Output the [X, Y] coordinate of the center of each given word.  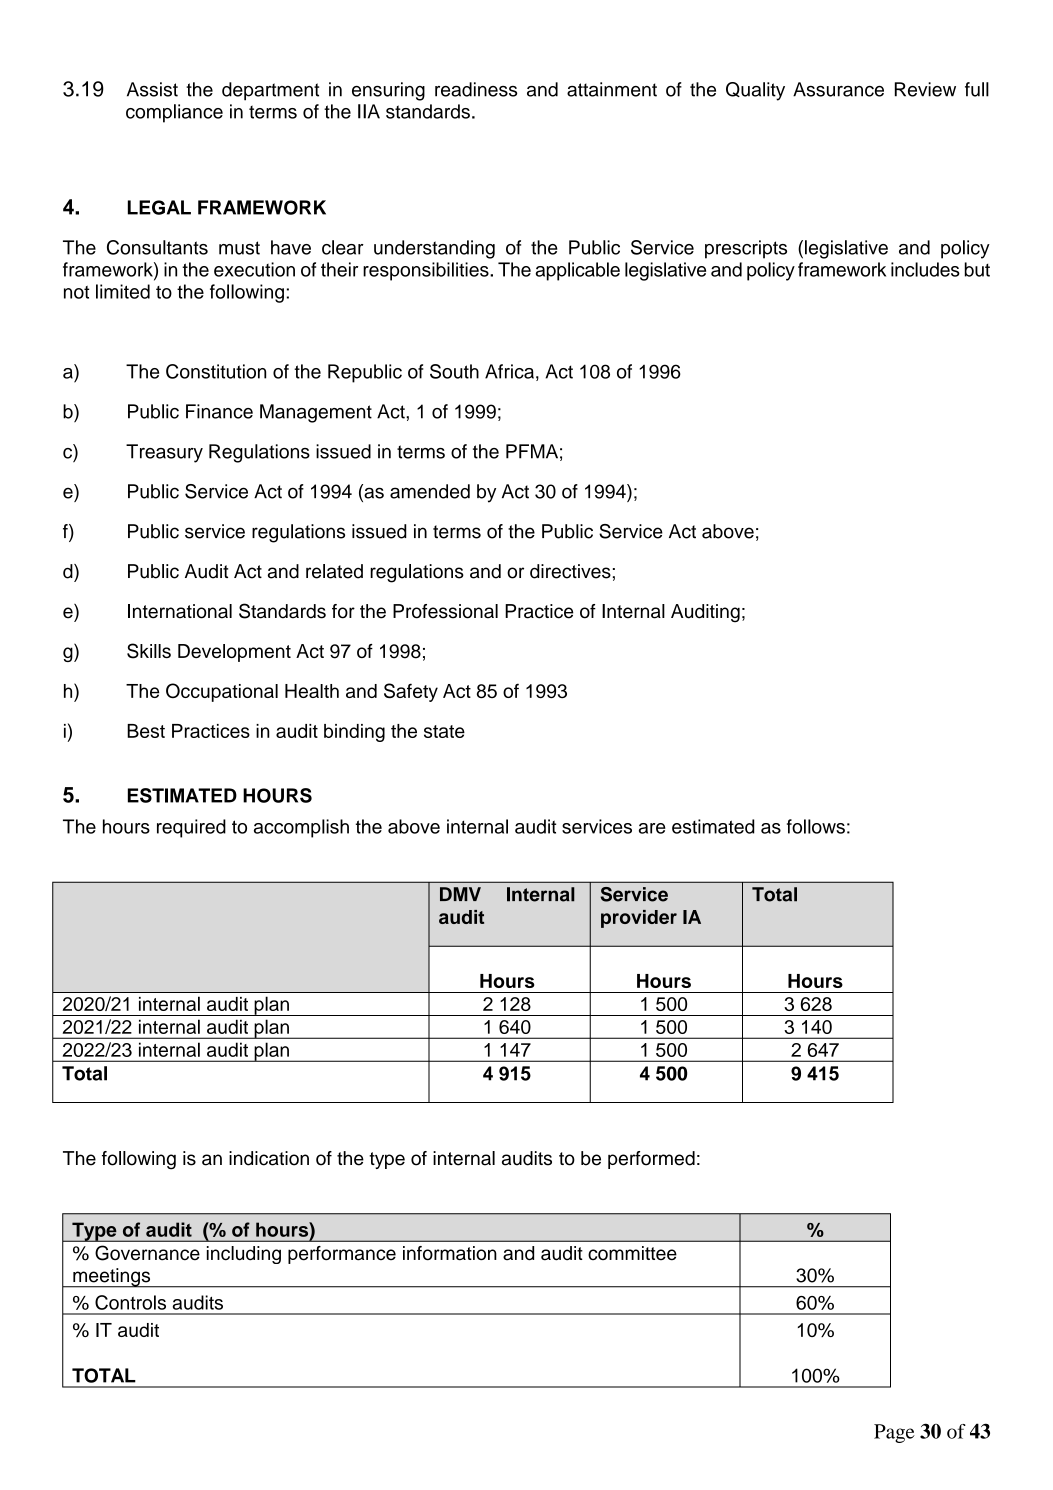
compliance [174, 113]
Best [146, 731]
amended [430, 491]
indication [269, 1158]
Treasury [164, 453]
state [444, 731]
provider [639, 919]
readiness [476, 89]
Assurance [838, 89]
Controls [130, 1302]
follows [816, 826]
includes [925, 269]
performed [651, 1160]
